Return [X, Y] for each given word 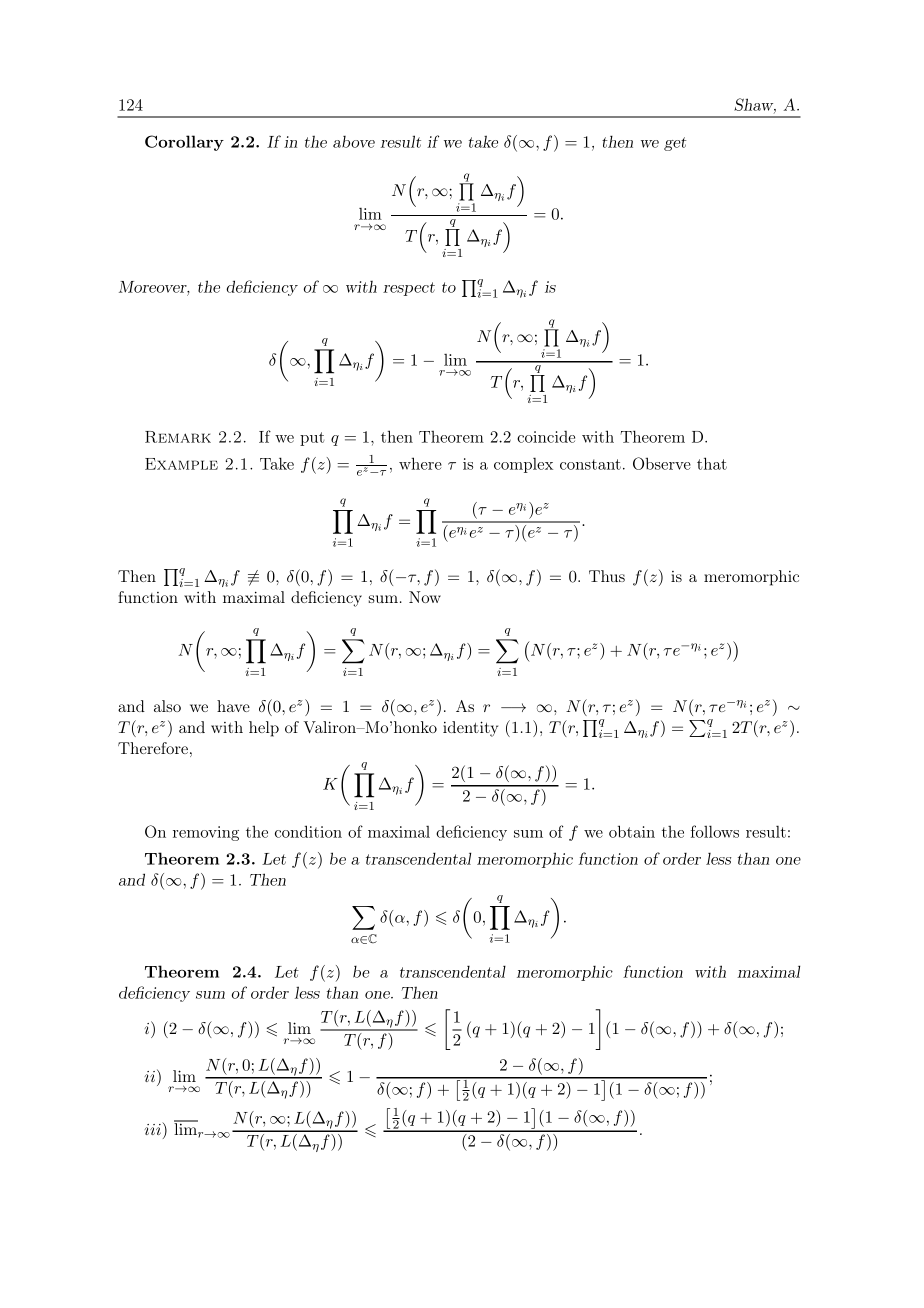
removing [206, 833]
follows [715, 831]
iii [154, 1128]
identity [470, 729]
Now [425, 597]
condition [308, 831]
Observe [662, 463]
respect [409, 289]
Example [181, 464]
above [354, 142]
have [233, 706]
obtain [632, 831]
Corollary [184, 143]
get [675, 144]
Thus [607, 576]
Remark [178, 437]
